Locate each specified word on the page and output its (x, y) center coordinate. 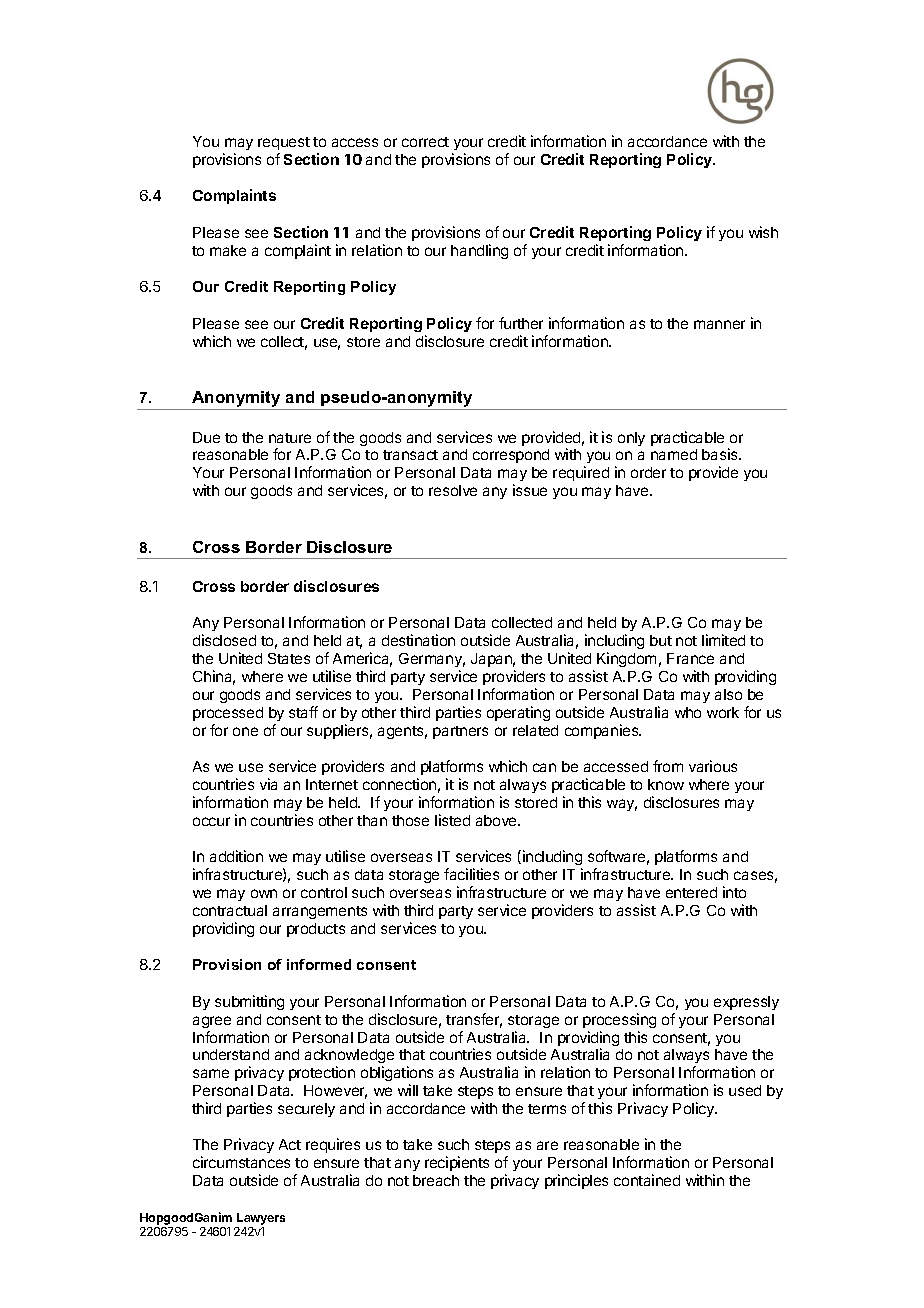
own (264, 893)
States (289, 658)
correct (425, 142)
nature (290, 438)
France (690, 658)
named (674, 454)
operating (518, 713)
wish (763, 232)
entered (691, 892)
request (284, 143)
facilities (471, 874)
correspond (511, 456)
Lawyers (261, 1219)
